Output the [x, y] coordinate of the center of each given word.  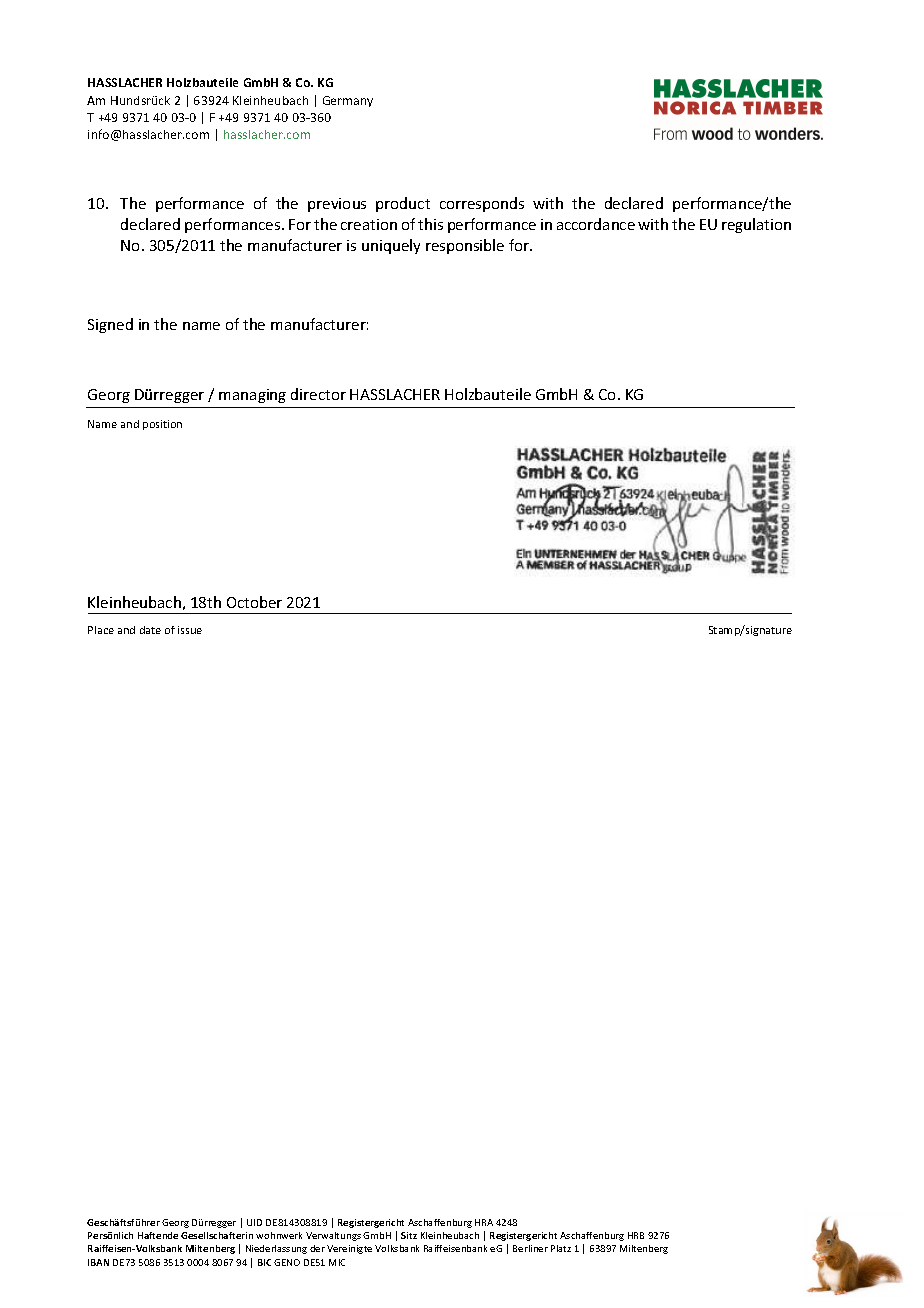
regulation [756, 225]
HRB [636, 1235]
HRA [484, 1222]
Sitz [409, 1235]
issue [190, 630]
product [403, 204]
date [150, 630]
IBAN [98, 1262]
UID [254, 1222]
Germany [348, 101]
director [318, 394]
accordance [596, 224]
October [254, 602]
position [162, 425]
